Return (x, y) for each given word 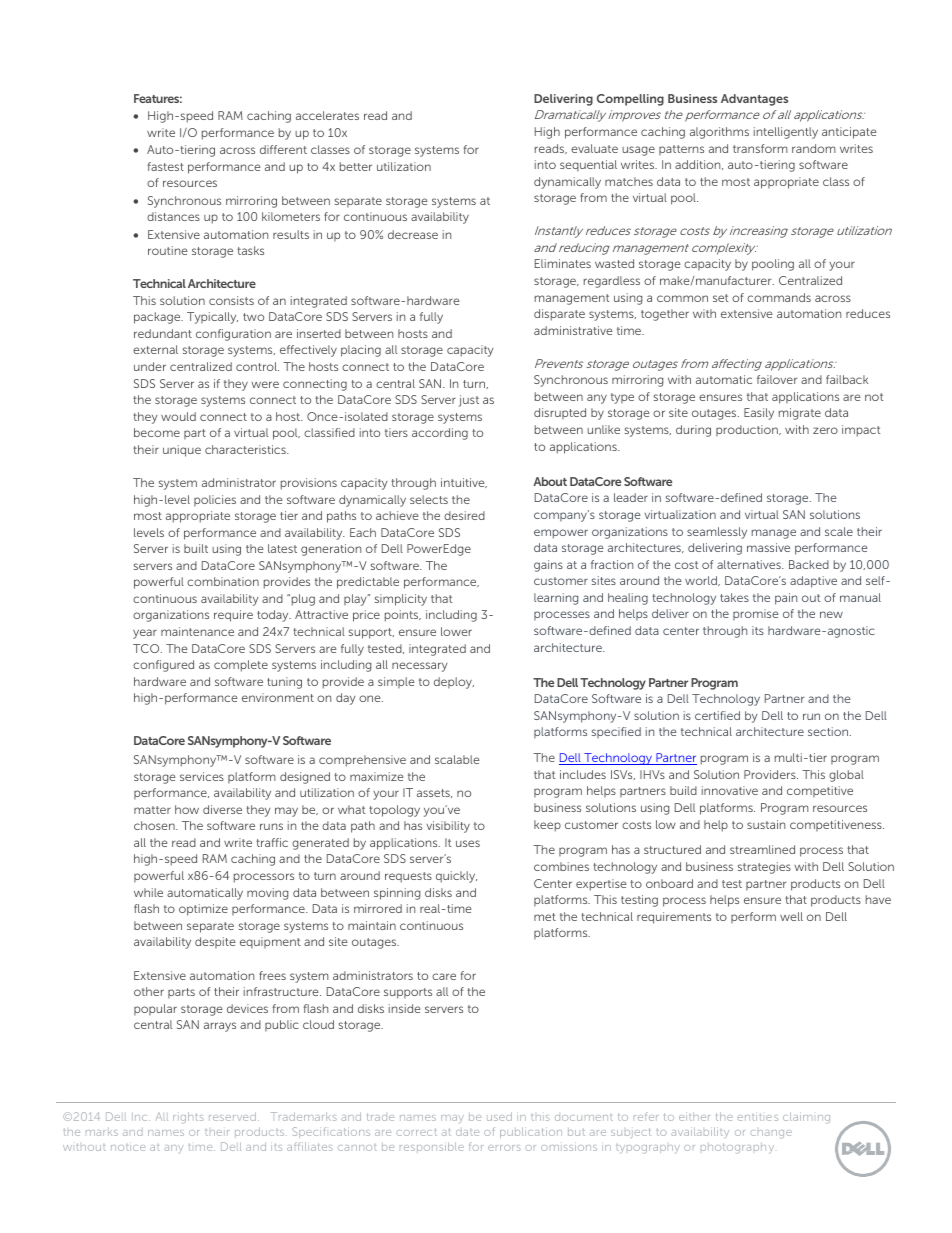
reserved (232, 1116)
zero (825, 430)
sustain (766, 824)
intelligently (786, 133)
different (283, 149)
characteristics (246, 449)
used (499, 1116)
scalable (457, 759)
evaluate (594, 148)
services (202, 776)
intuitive (464, 483)
